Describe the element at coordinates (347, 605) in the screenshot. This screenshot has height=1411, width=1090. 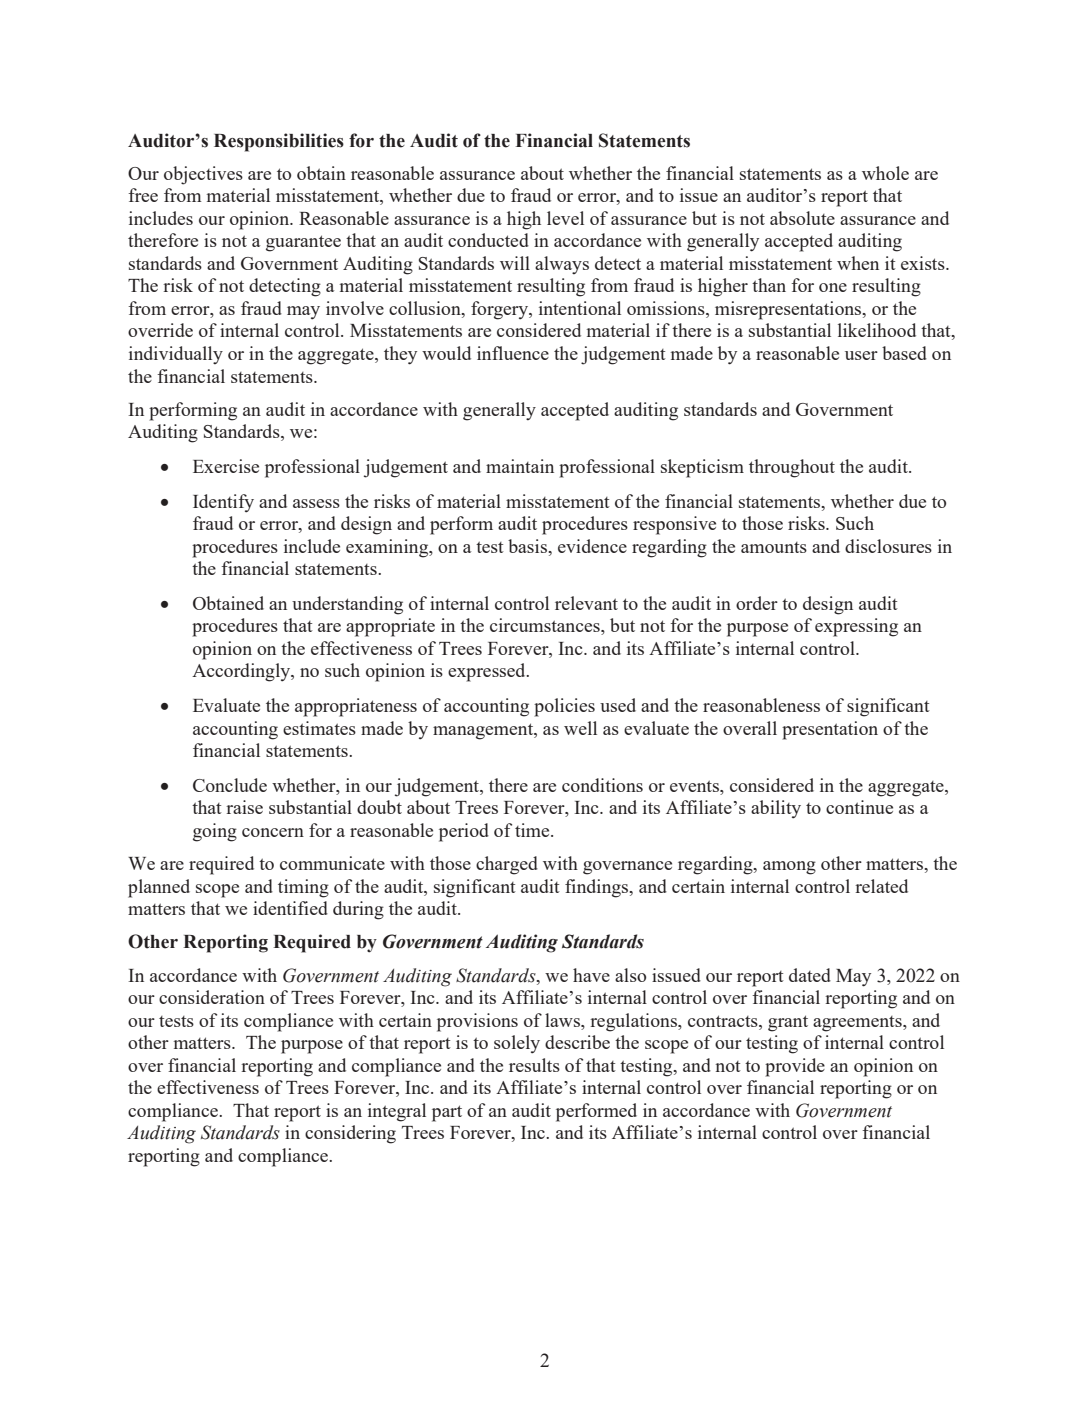
I see `understanding` at that location.
